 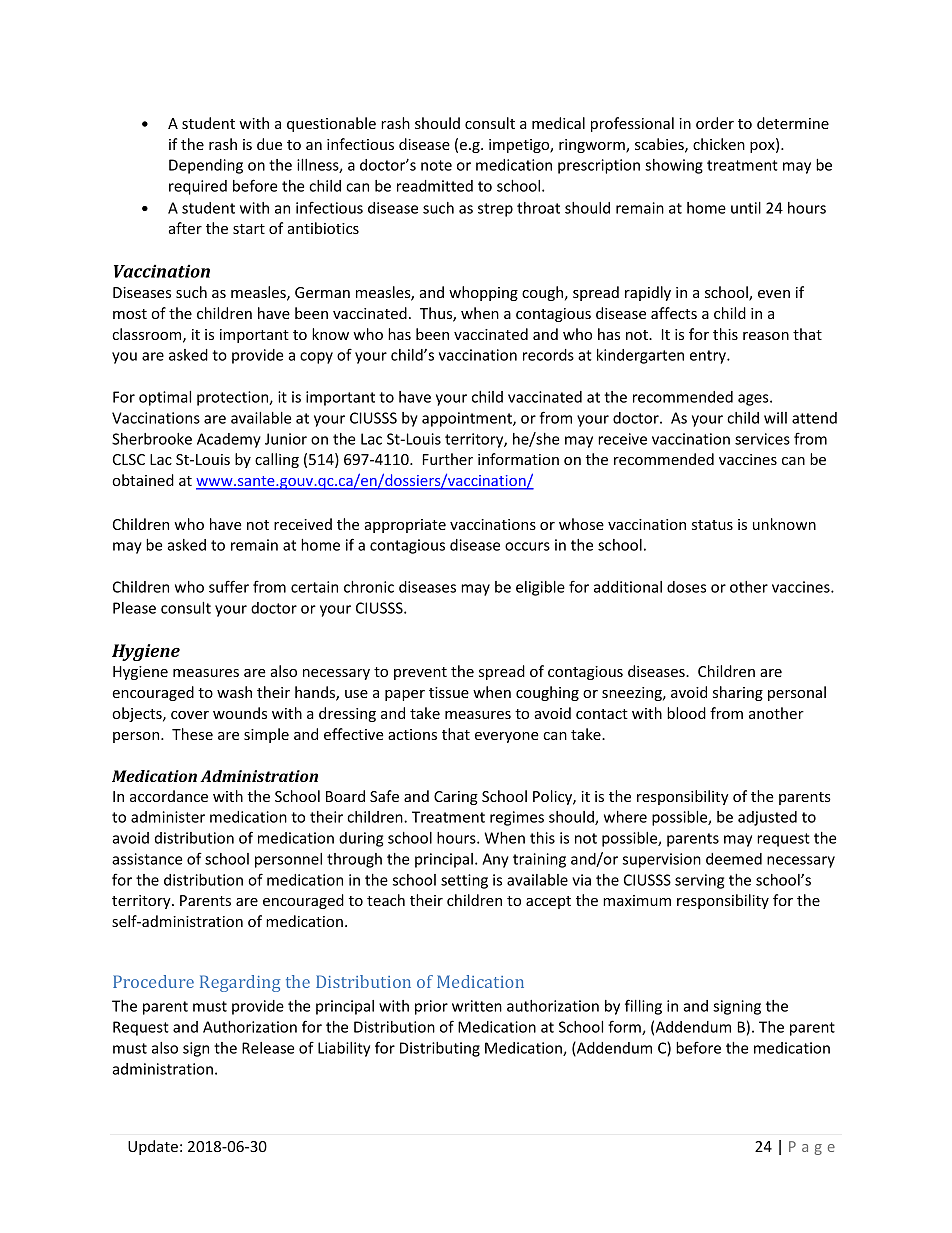 I want to click on chicken, so click(x=719, y=144).
